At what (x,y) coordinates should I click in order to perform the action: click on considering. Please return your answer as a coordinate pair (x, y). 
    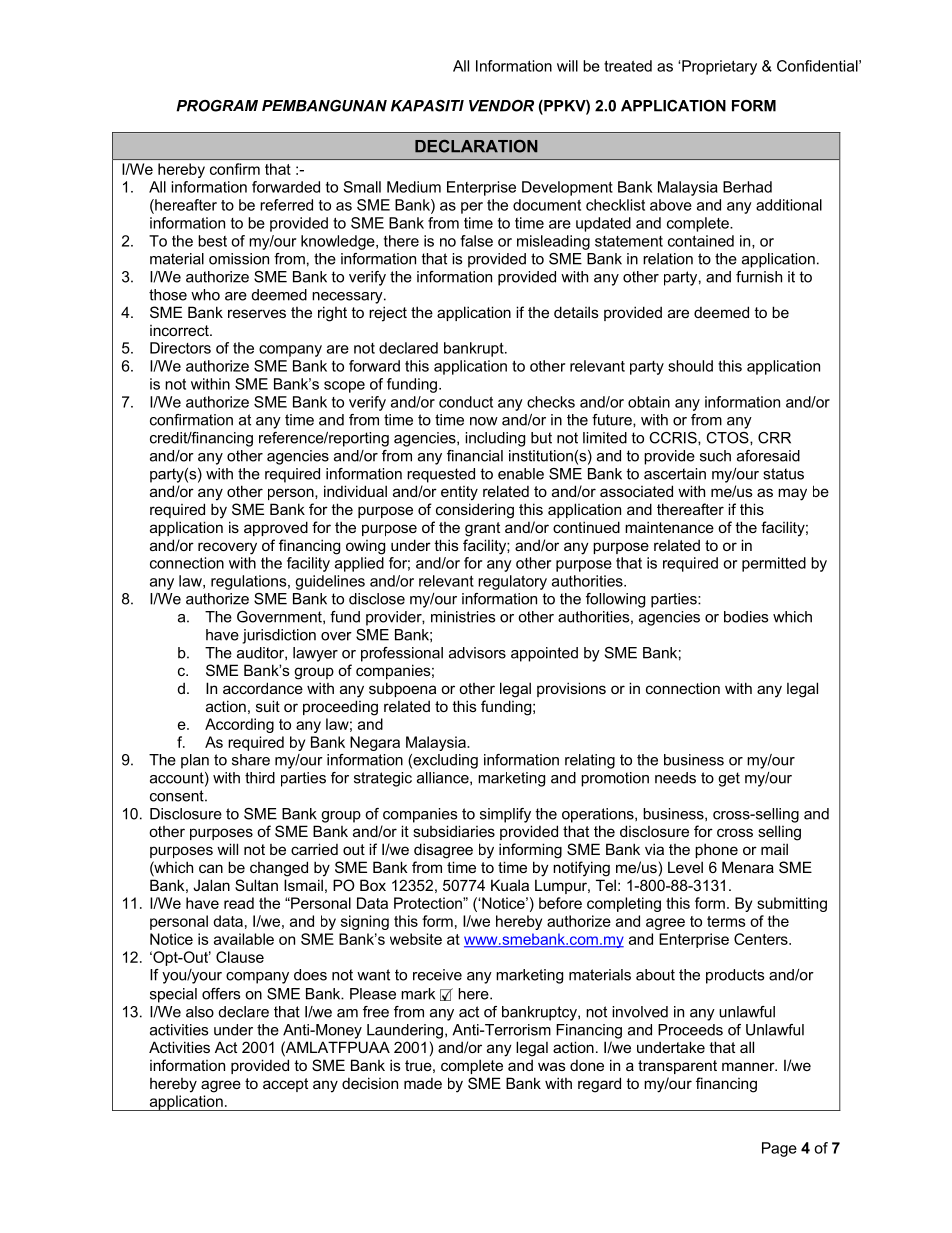
    Looking at the image, I should click on (475, 511).
